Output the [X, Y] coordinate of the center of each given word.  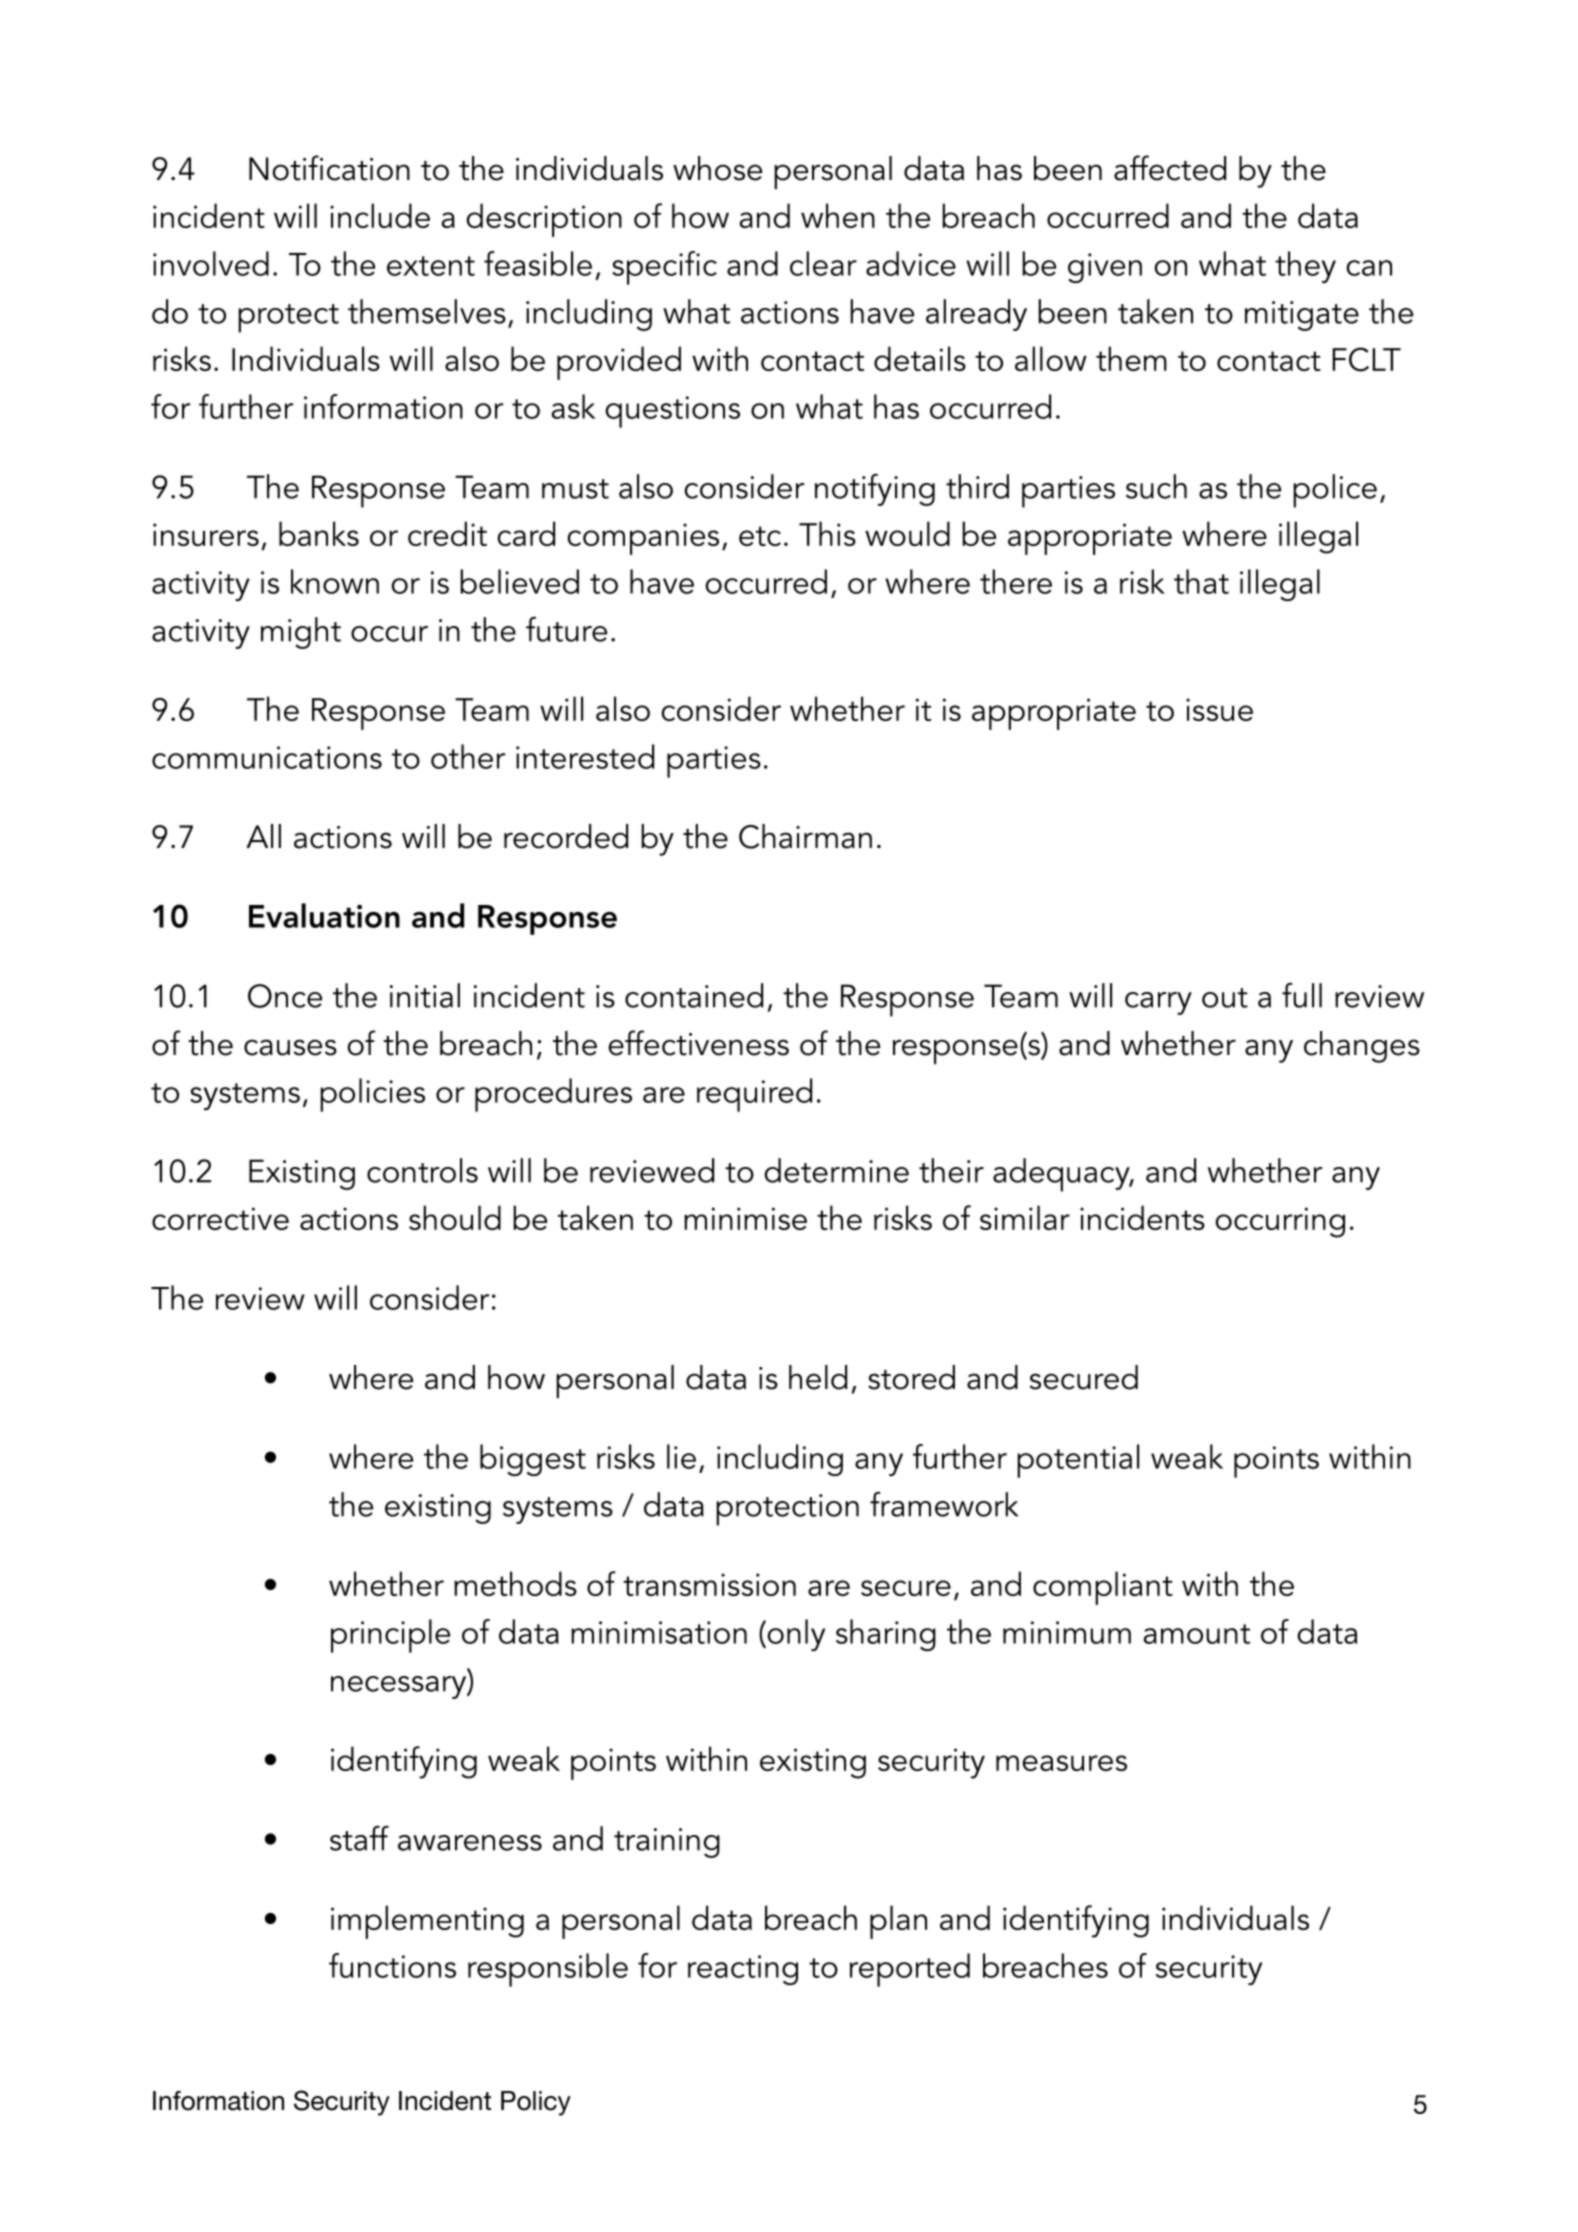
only [795, 1635]
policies [372, 1095]
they [1305, 267]
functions [392, 1965]
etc [760, 536]
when [838, 215]
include [380, 215]
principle [390, 1636]
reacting [743, 1970]
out [1225, 998]
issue [1219, 709]
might [301, 633]
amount [1197, 1634]
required [754, 1095]
